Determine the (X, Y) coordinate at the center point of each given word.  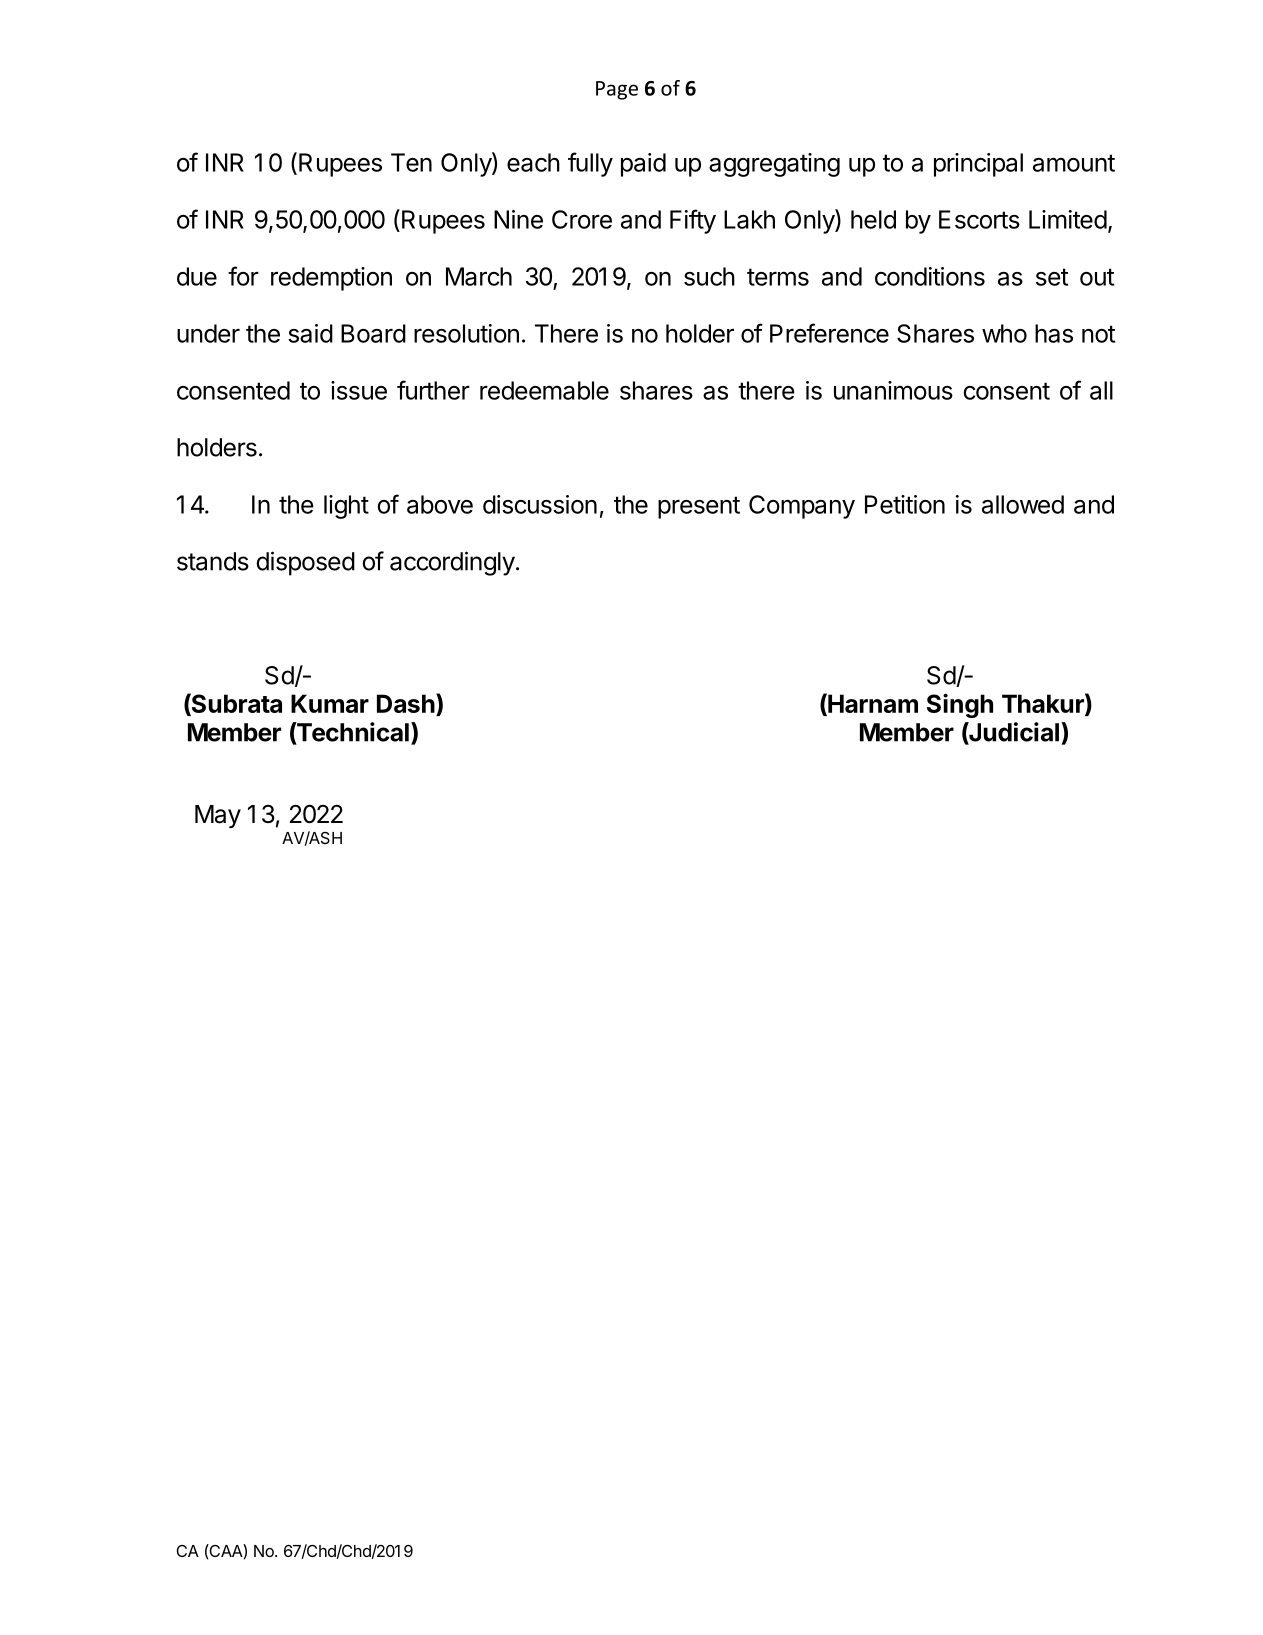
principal (978, 165)
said (310, 333)
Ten (411, 162)
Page (617, 90)
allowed (1023, 504)
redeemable (544, 390)
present (699, 507)
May (218, 816)
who (1004, 333)
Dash (406, 703)
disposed (305, 563)
